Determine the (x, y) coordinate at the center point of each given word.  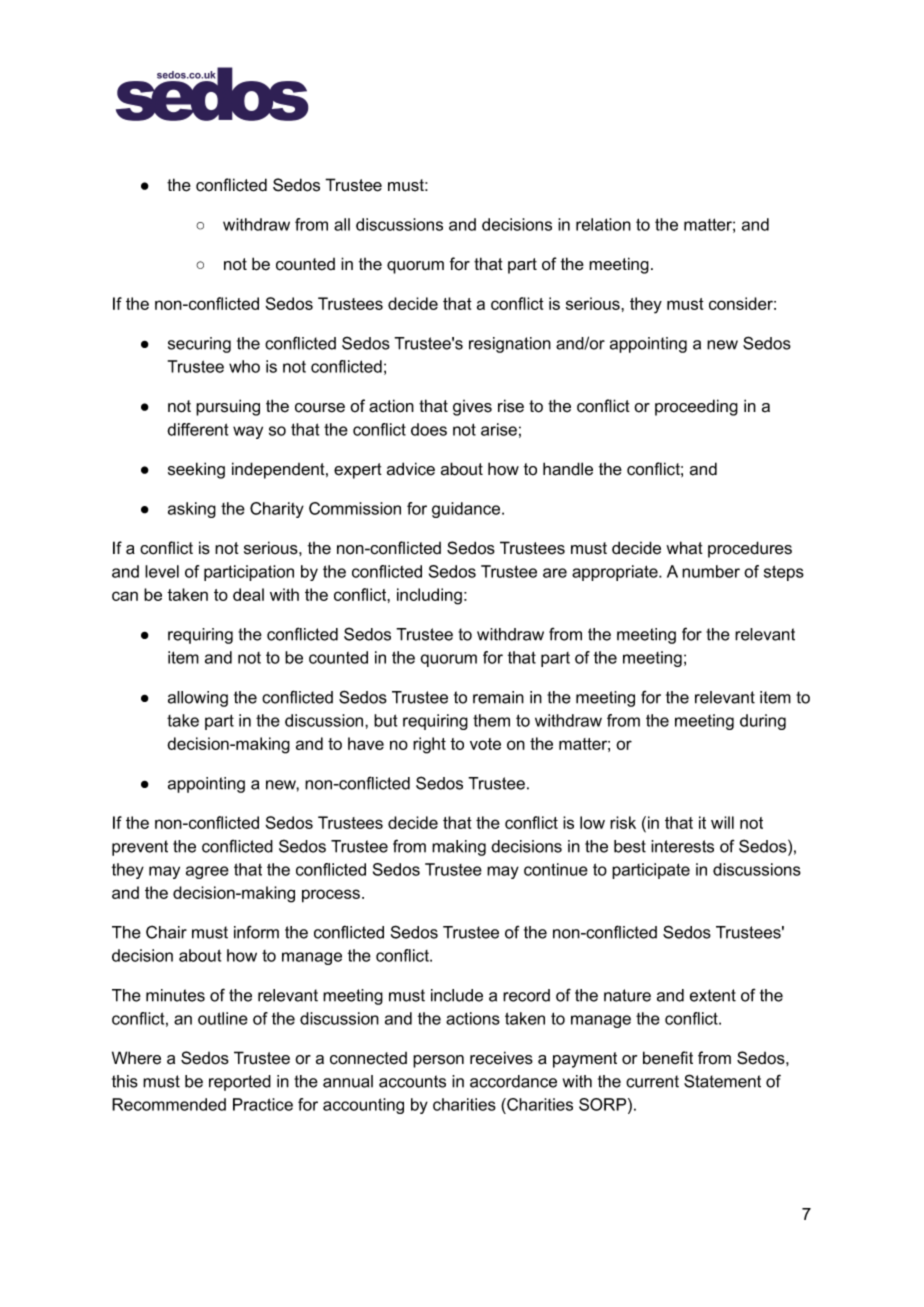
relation (603, 224)
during (763, 722)
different (197, 429)
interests (682, 846)
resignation (510, 345)
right (429, 745)
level (162, 571)
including (429, 596)
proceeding (696, 407)
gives (472, 408)
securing (199, 345)
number (711, 571)
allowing (198, 699)
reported (240, 1083)
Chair (166, 932)
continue (556, 869)
